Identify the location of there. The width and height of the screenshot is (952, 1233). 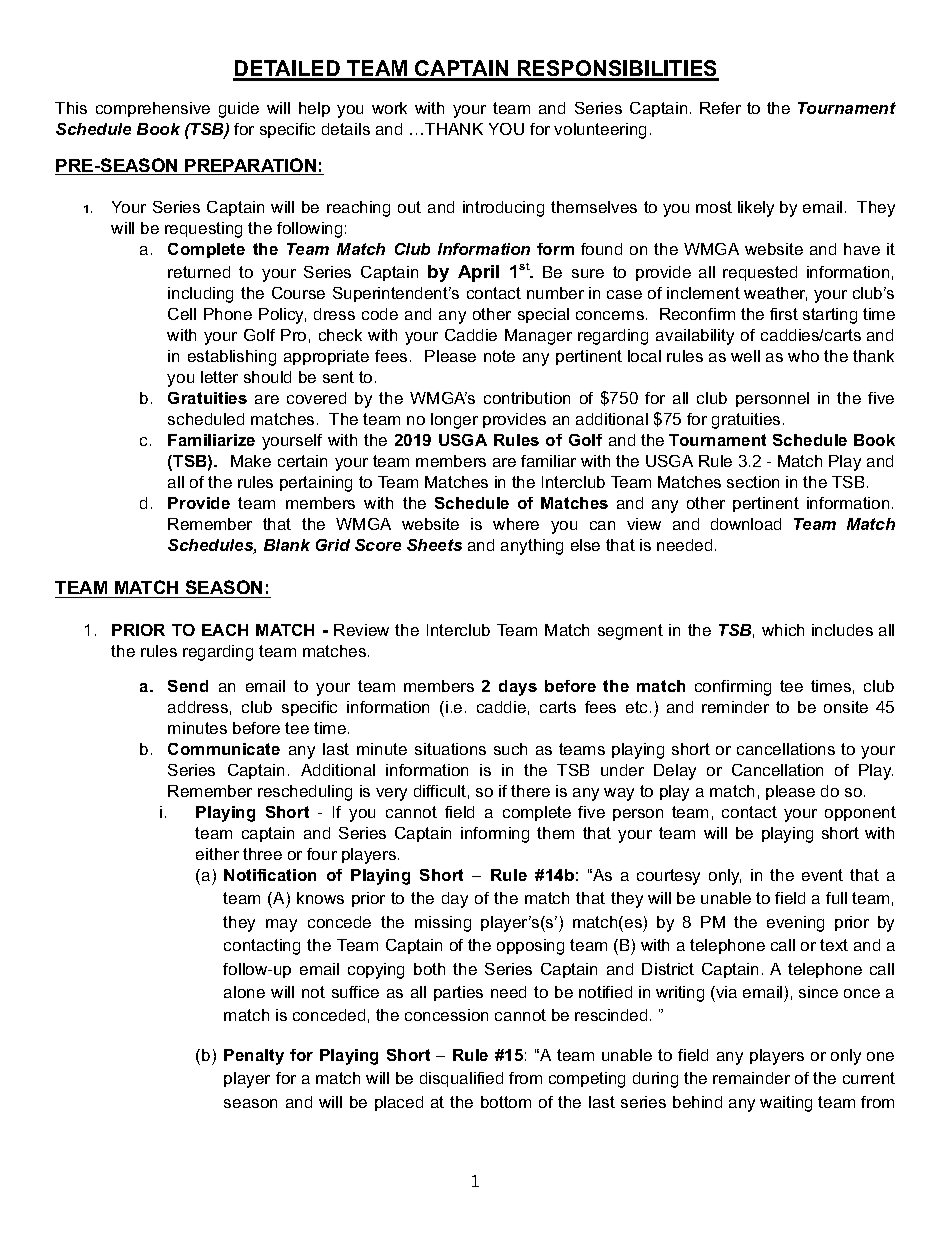
(530, 791).
